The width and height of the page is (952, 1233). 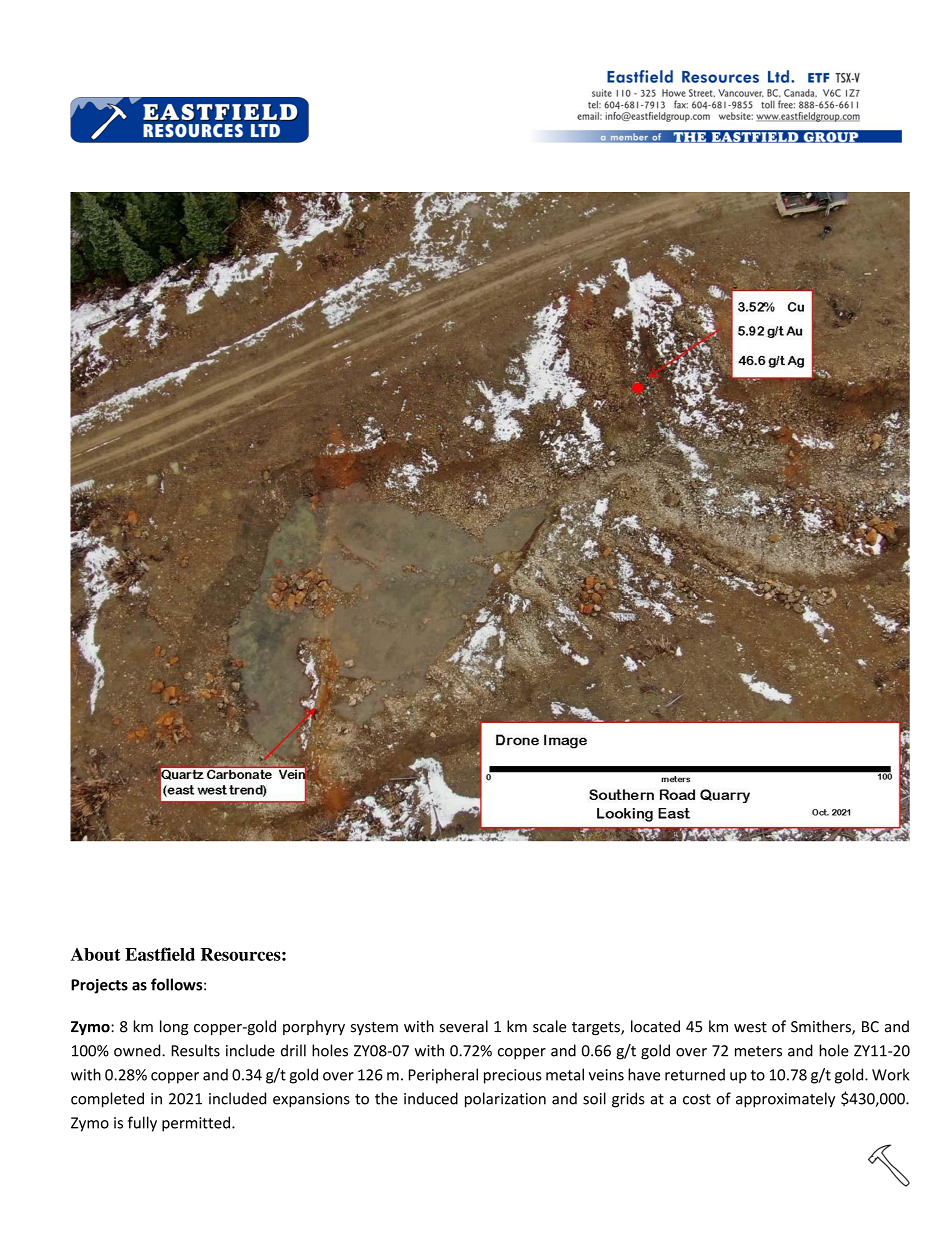 What do you see at coordinates (196, 1124) in the page?
I see `permitted` at bounding box center [196, 1124].
